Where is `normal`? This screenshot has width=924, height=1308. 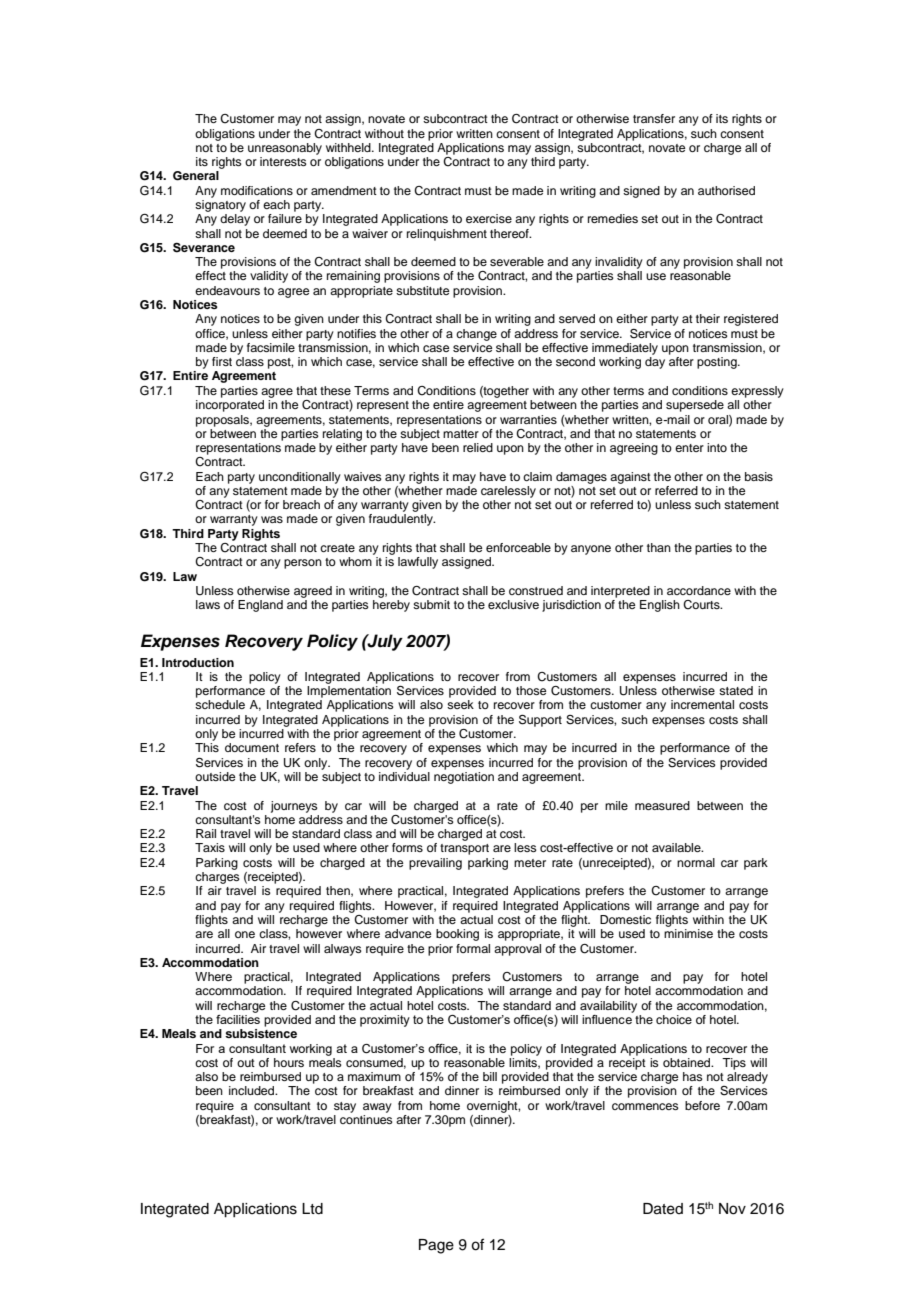 normal is located at coordinates (696, 862).
